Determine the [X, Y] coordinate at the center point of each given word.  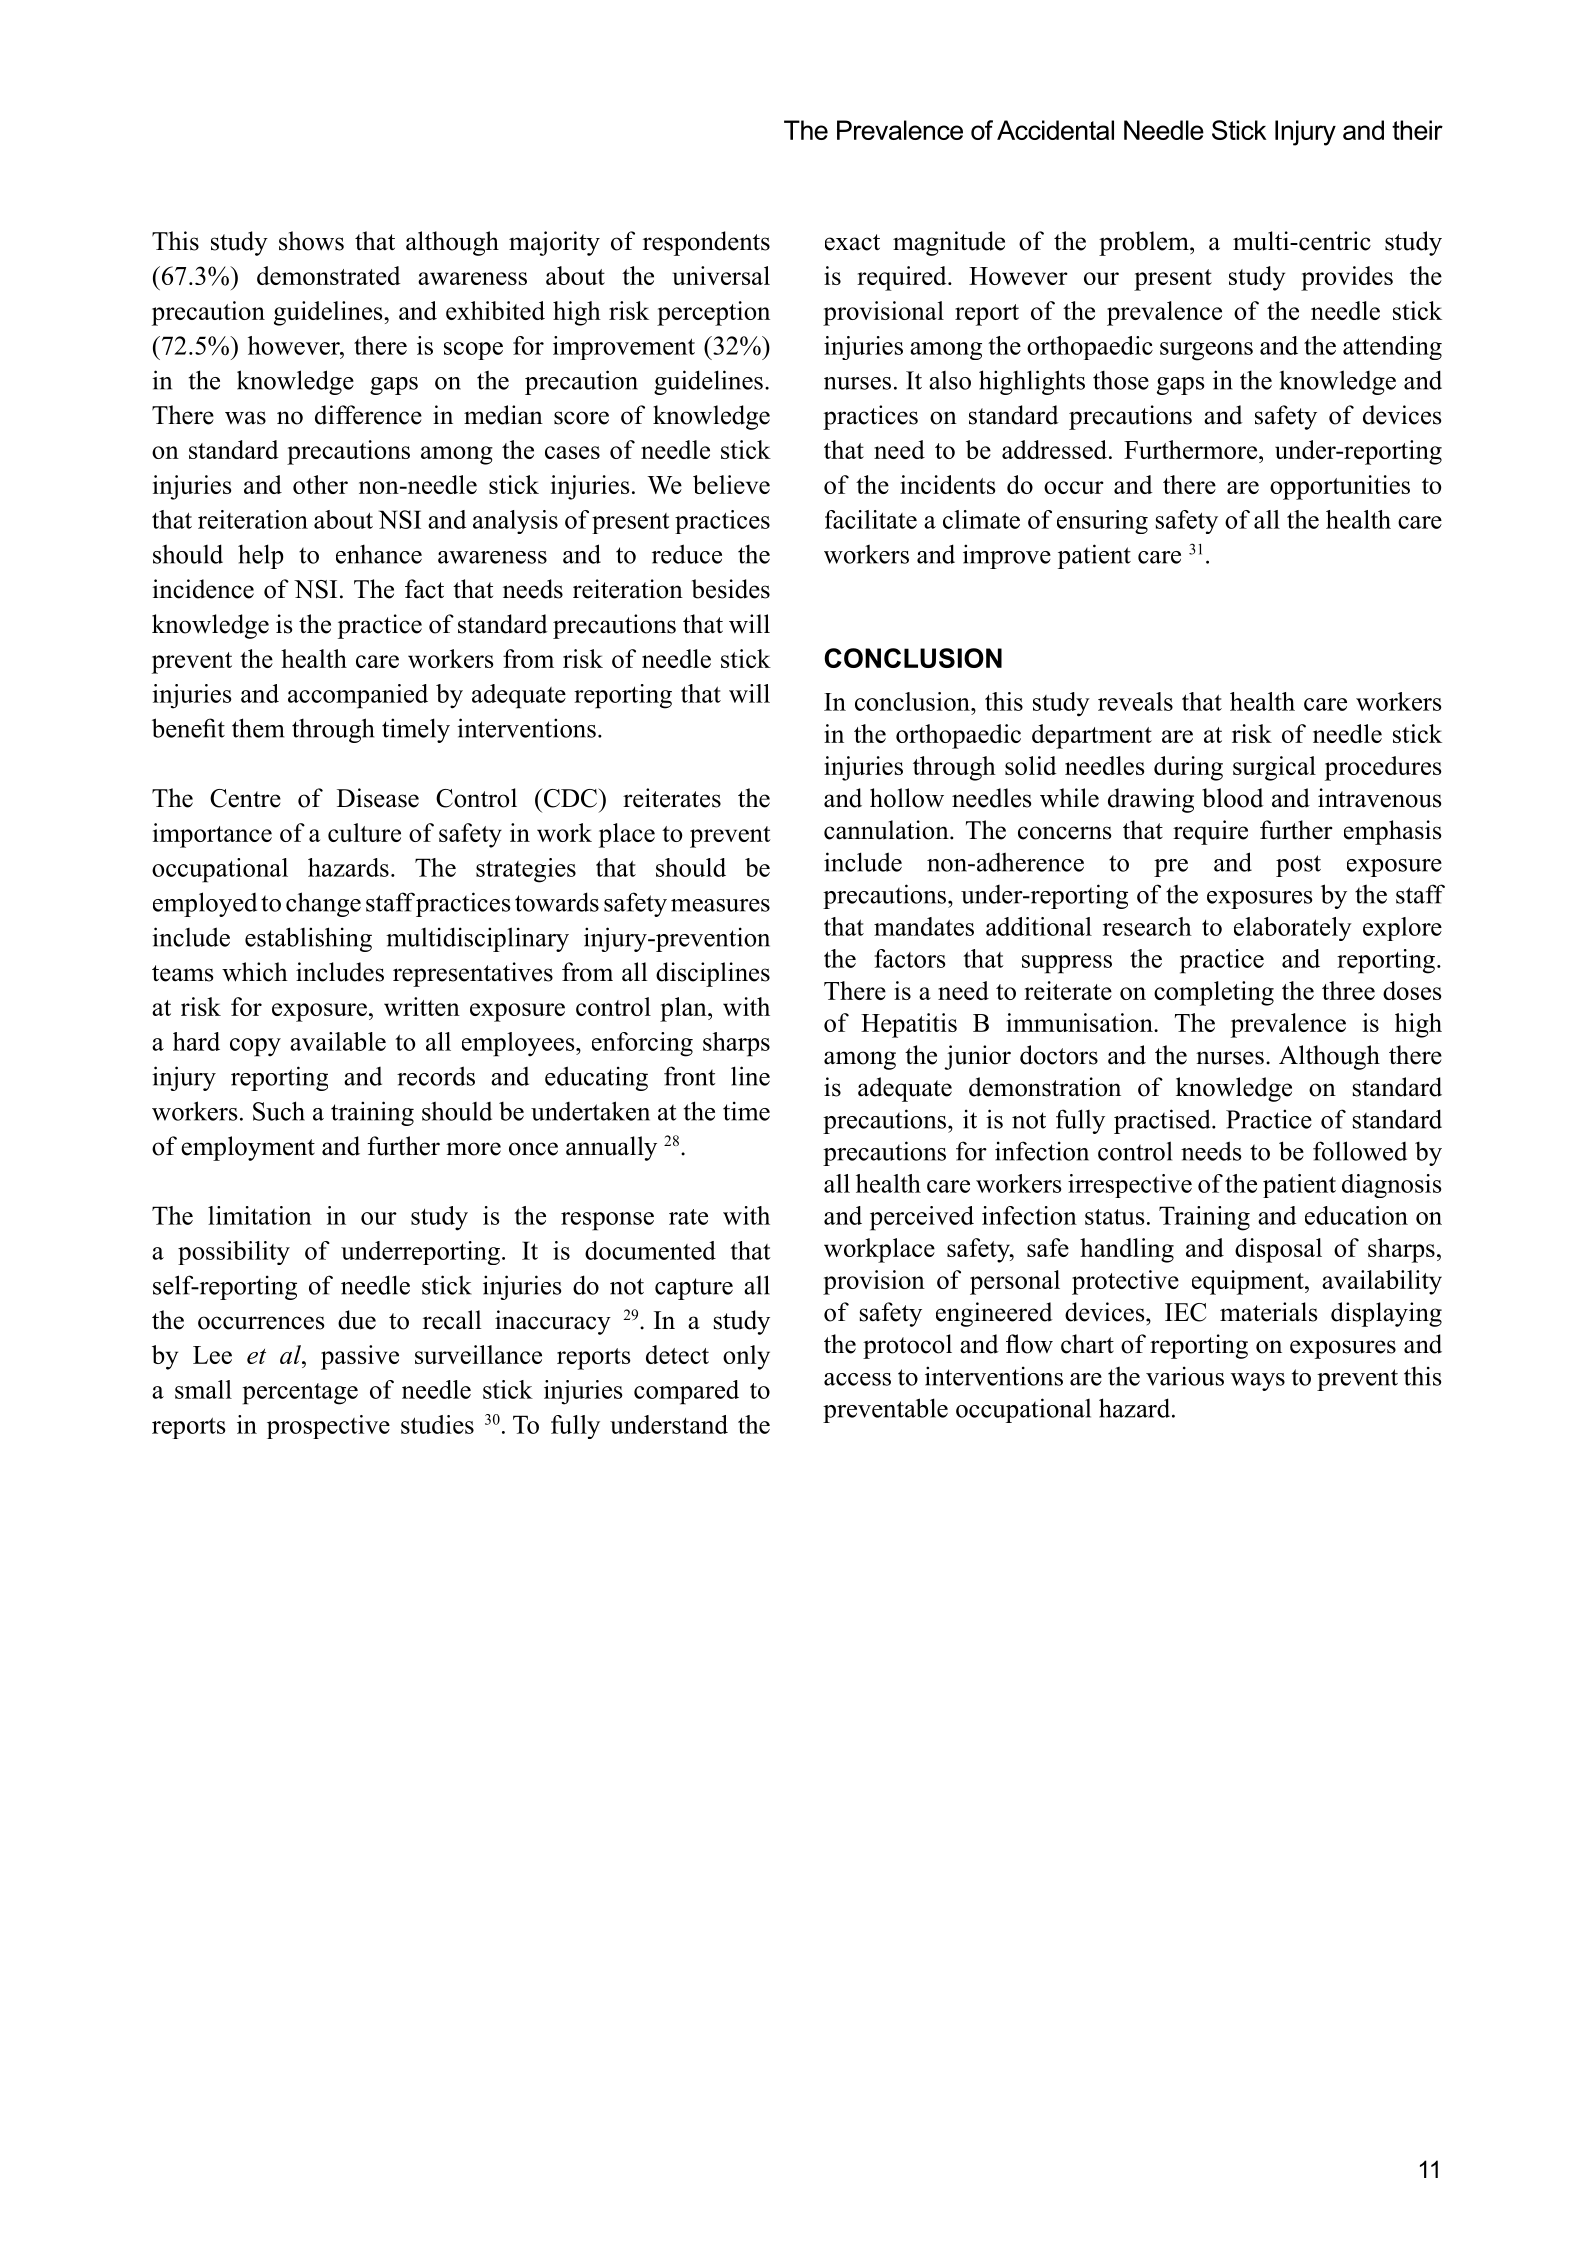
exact [852, 242]
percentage [300, 1394]
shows [311, 241]
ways [1258, 1382]
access [857, 1379]
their [1417, 130]
